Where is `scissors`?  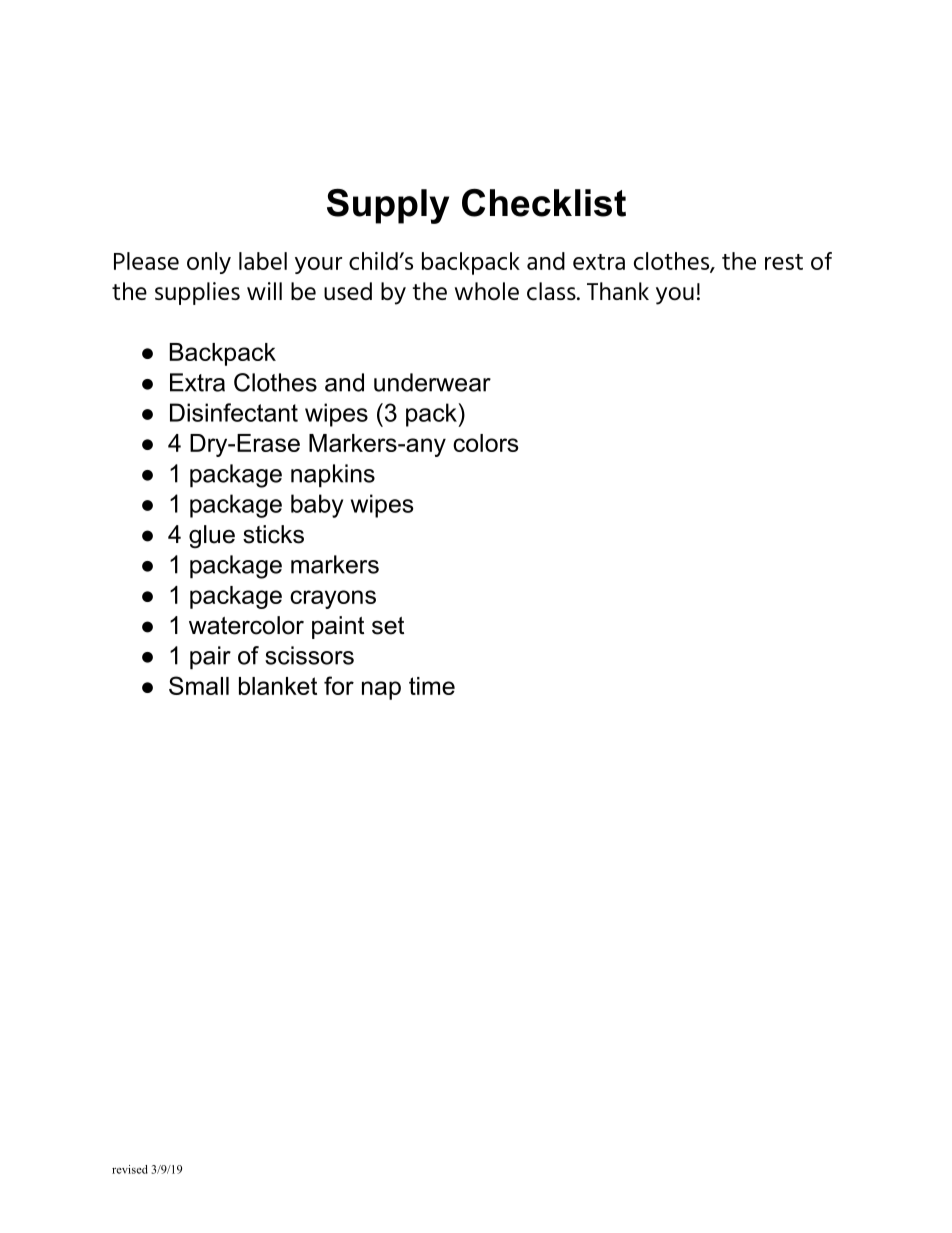 scissors is located at coordinates (309, 655).
